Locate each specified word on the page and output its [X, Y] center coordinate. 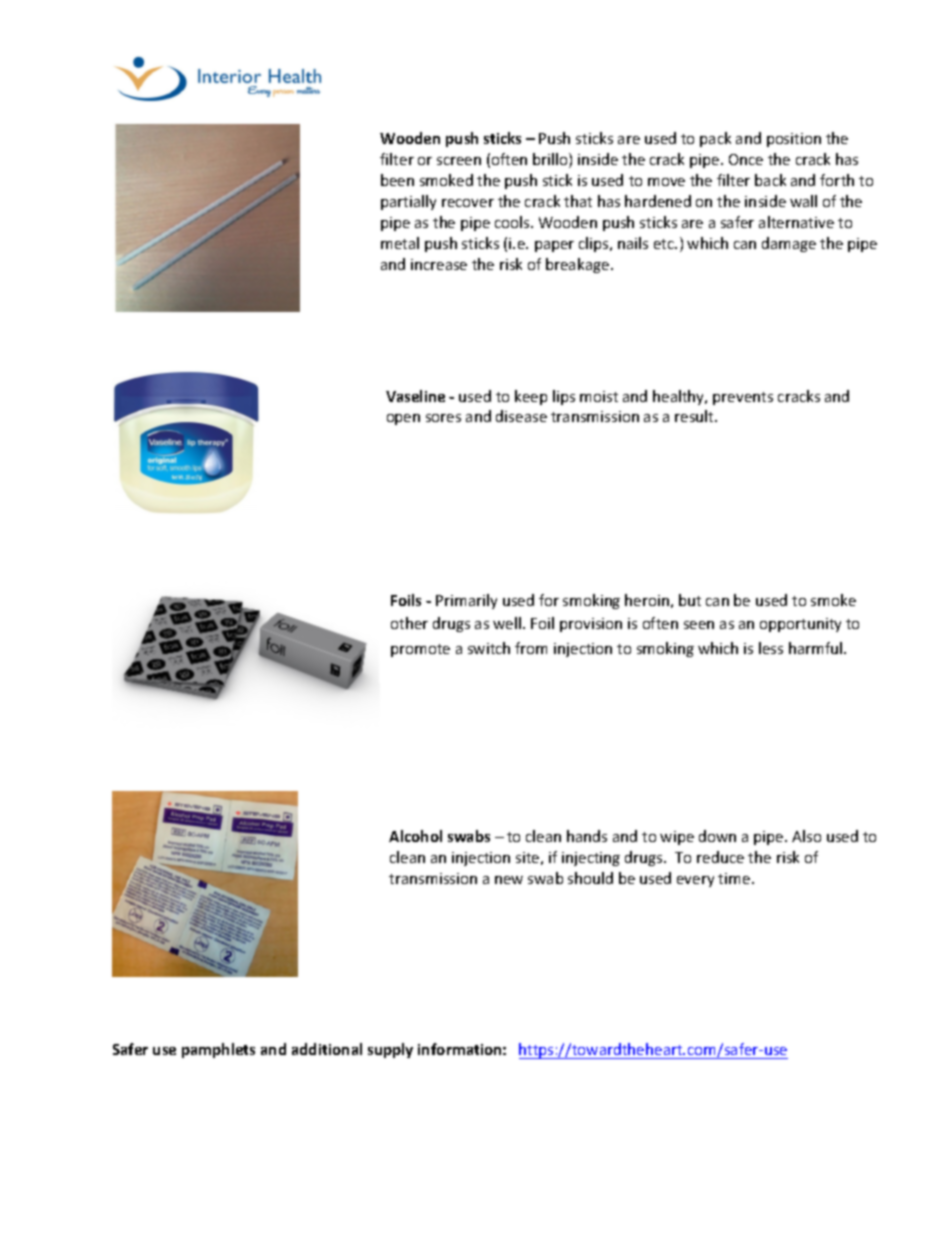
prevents [743, 398]
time [735, 878]
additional [327, 1049]
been [397, 180]
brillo [551, 160]
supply [390, 1050]
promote [420, 650]
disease [521, 416]
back [770, 180]
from [531, 648]
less [771, 648]
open [403, 419]
